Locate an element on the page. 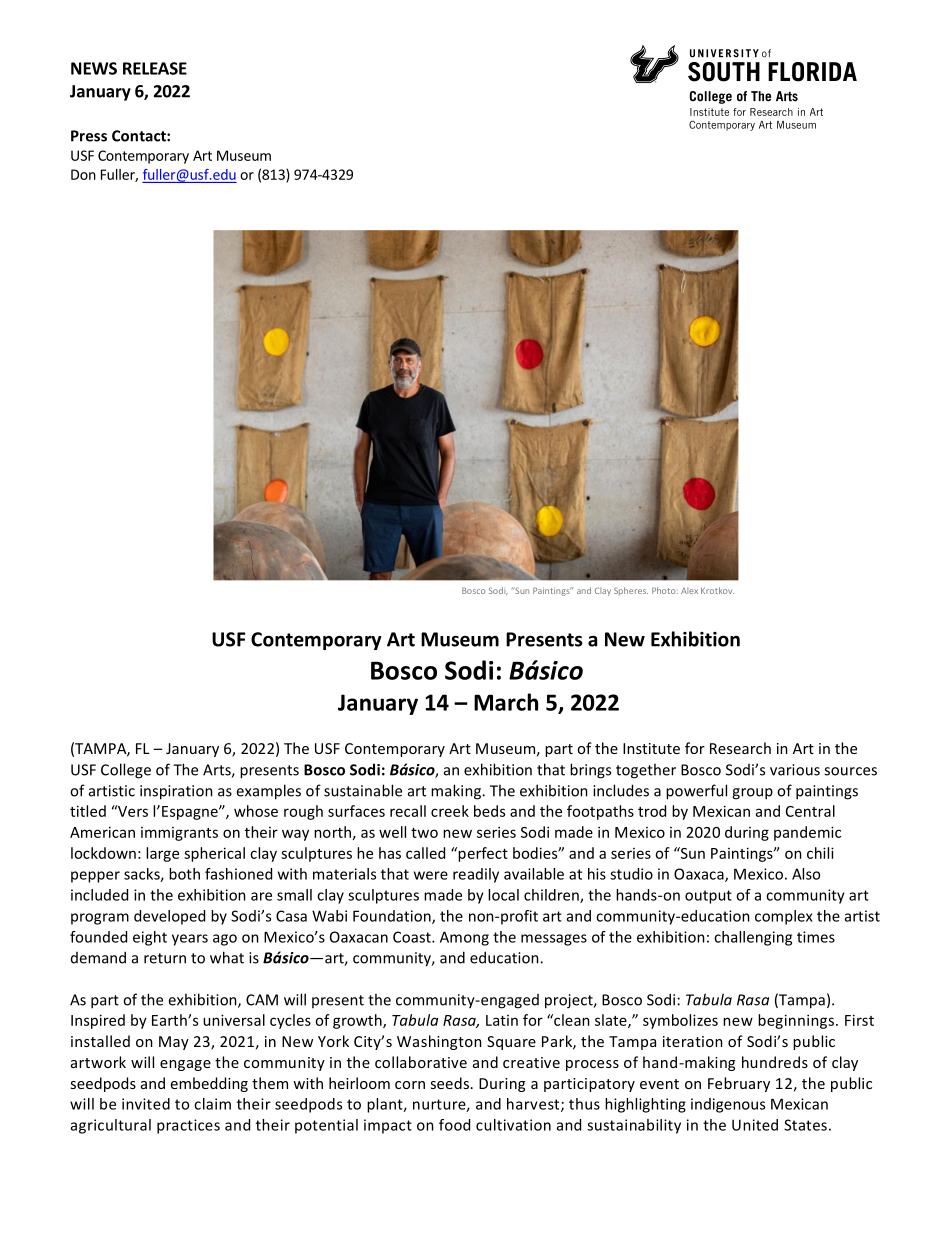  Don is located at coordinates (83, 174).
